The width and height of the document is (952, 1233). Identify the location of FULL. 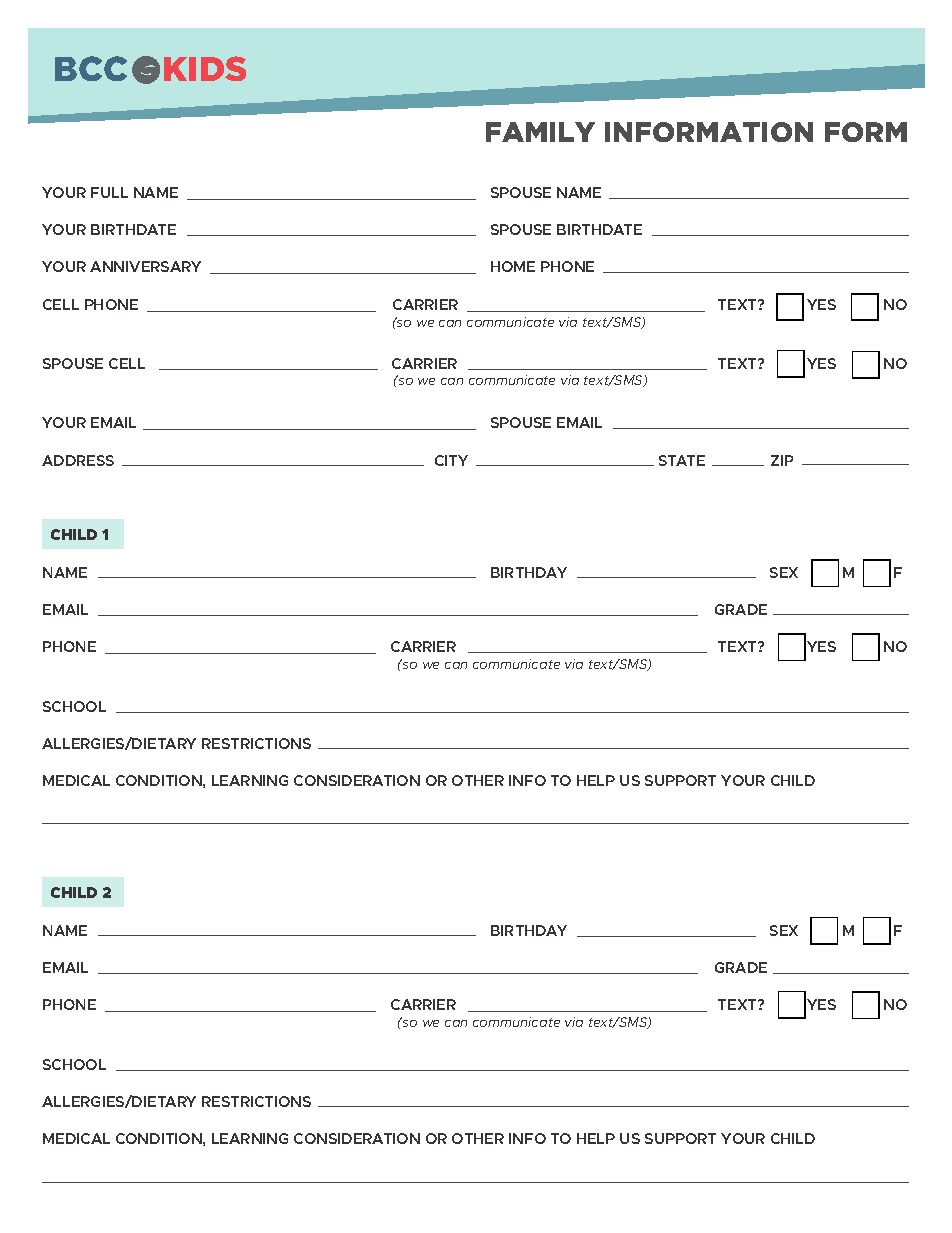
(109, 192).
